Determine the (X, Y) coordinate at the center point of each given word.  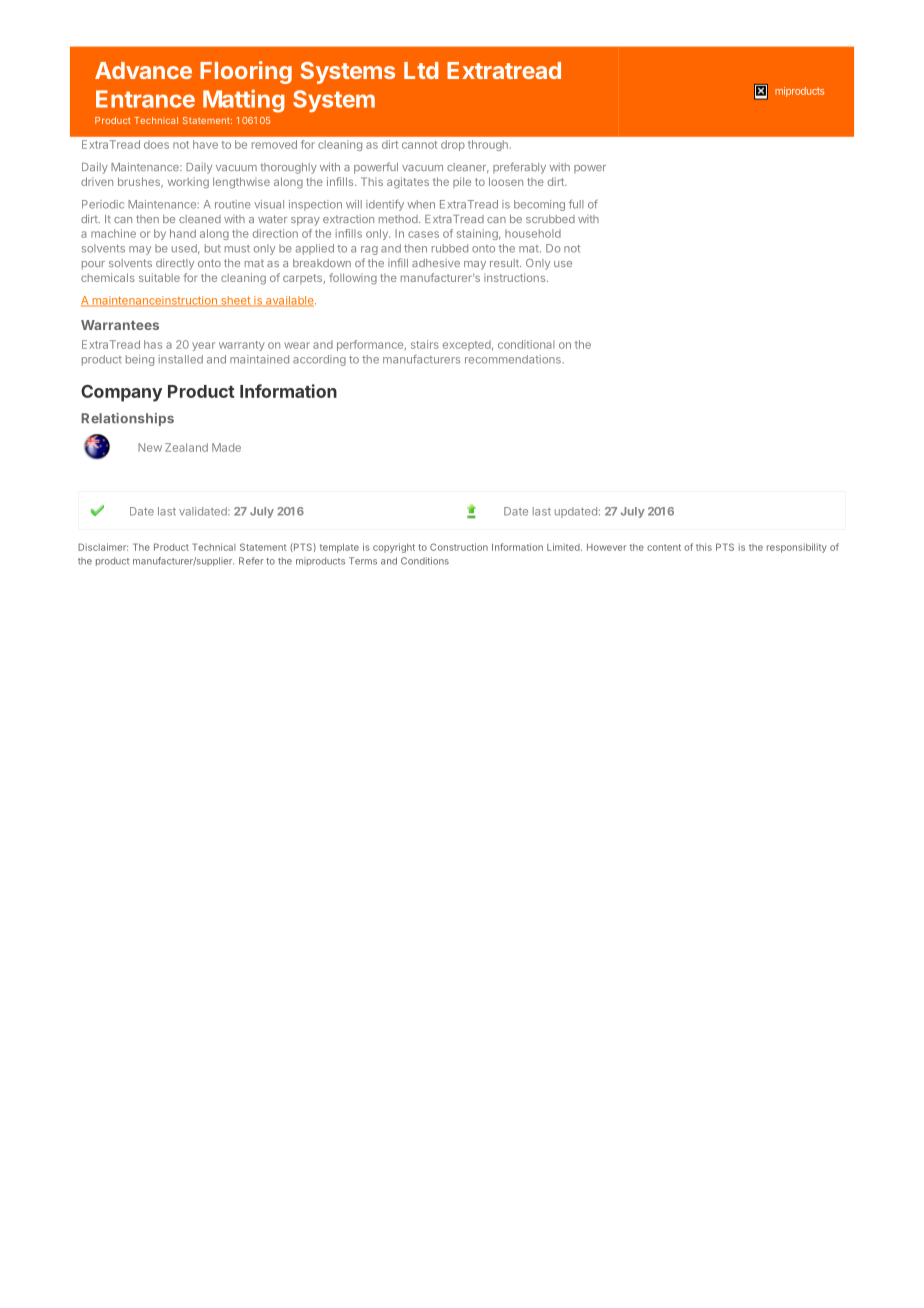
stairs (425, 344)
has (153, 344)
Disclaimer (103, 547)
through (488, 145)
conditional (526, 344)
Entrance (145, 99)
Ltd (421, 70)
